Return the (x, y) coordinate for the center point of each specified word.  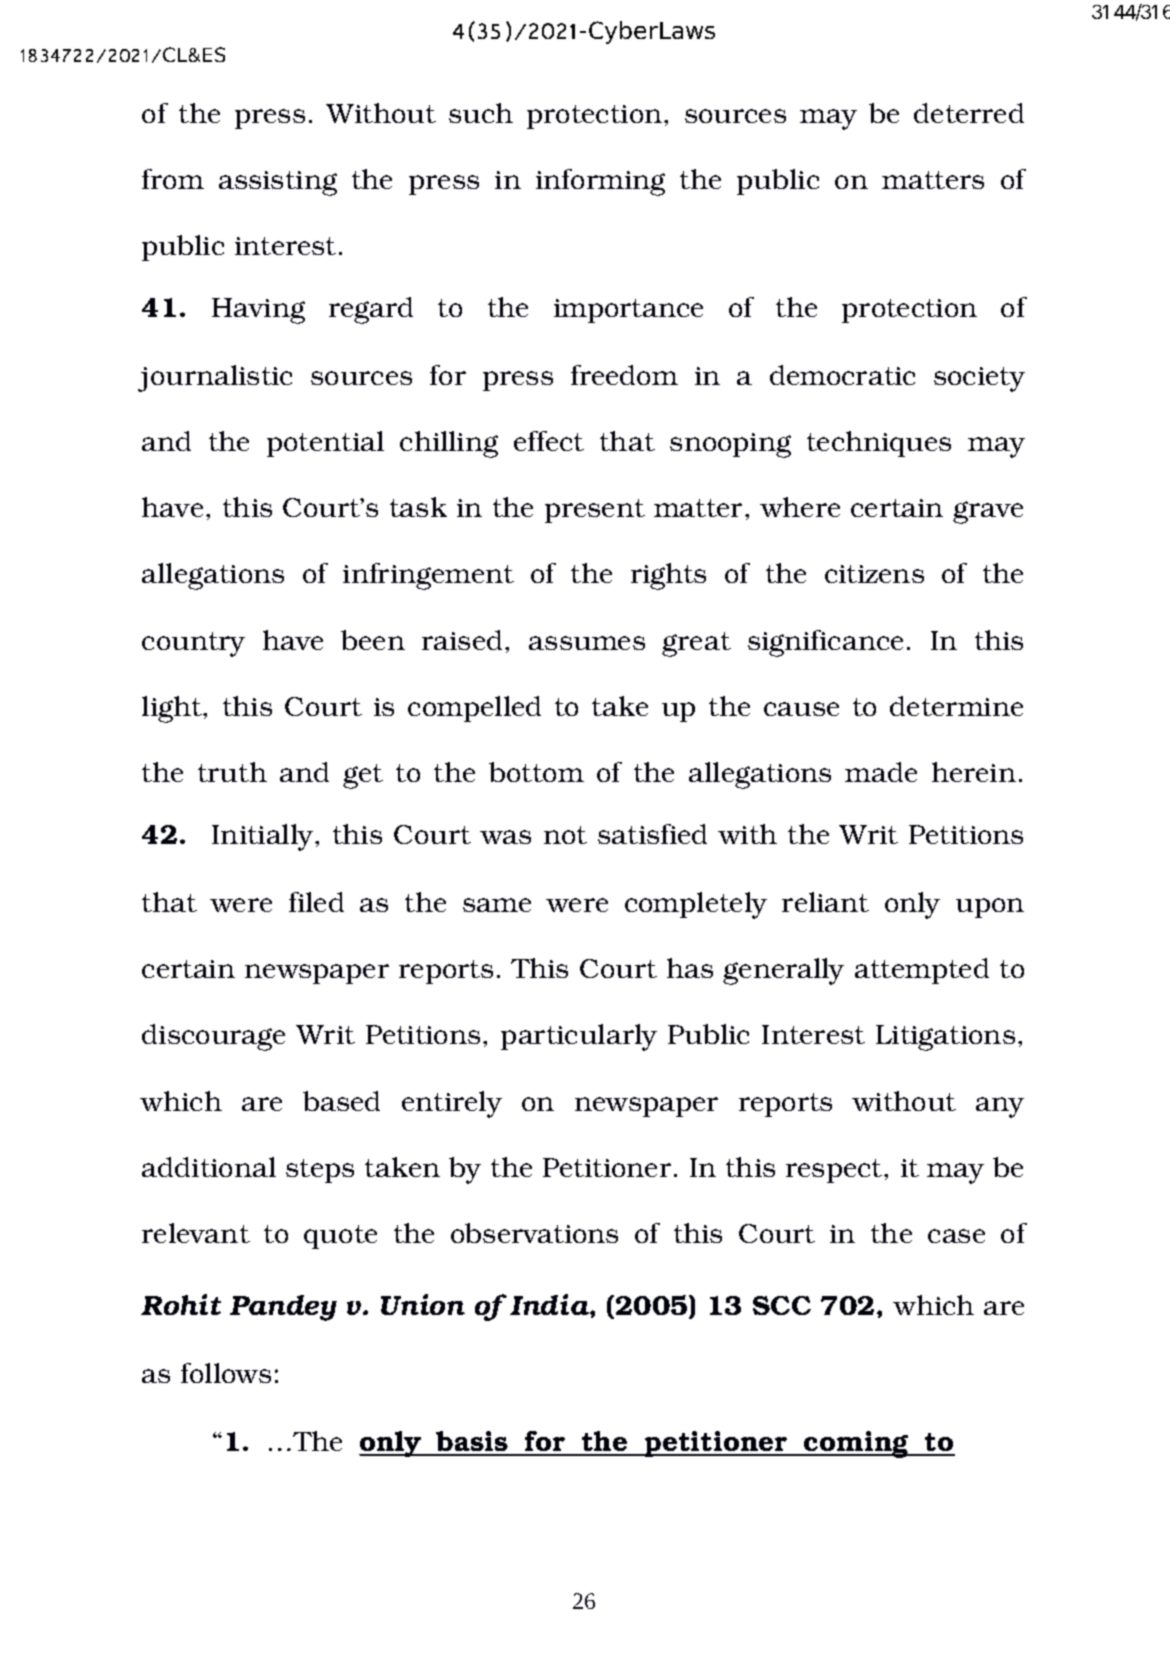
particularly (579, 1037)
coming (856, 1444)
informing (600, 182)
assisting (278, 183)
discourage (213, 1037)
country (193, 644)
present (595, 511)
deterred (969, 113)
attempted (922, 971)
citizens (874, 574)
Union (423, 1304)
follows (226, 1373)
